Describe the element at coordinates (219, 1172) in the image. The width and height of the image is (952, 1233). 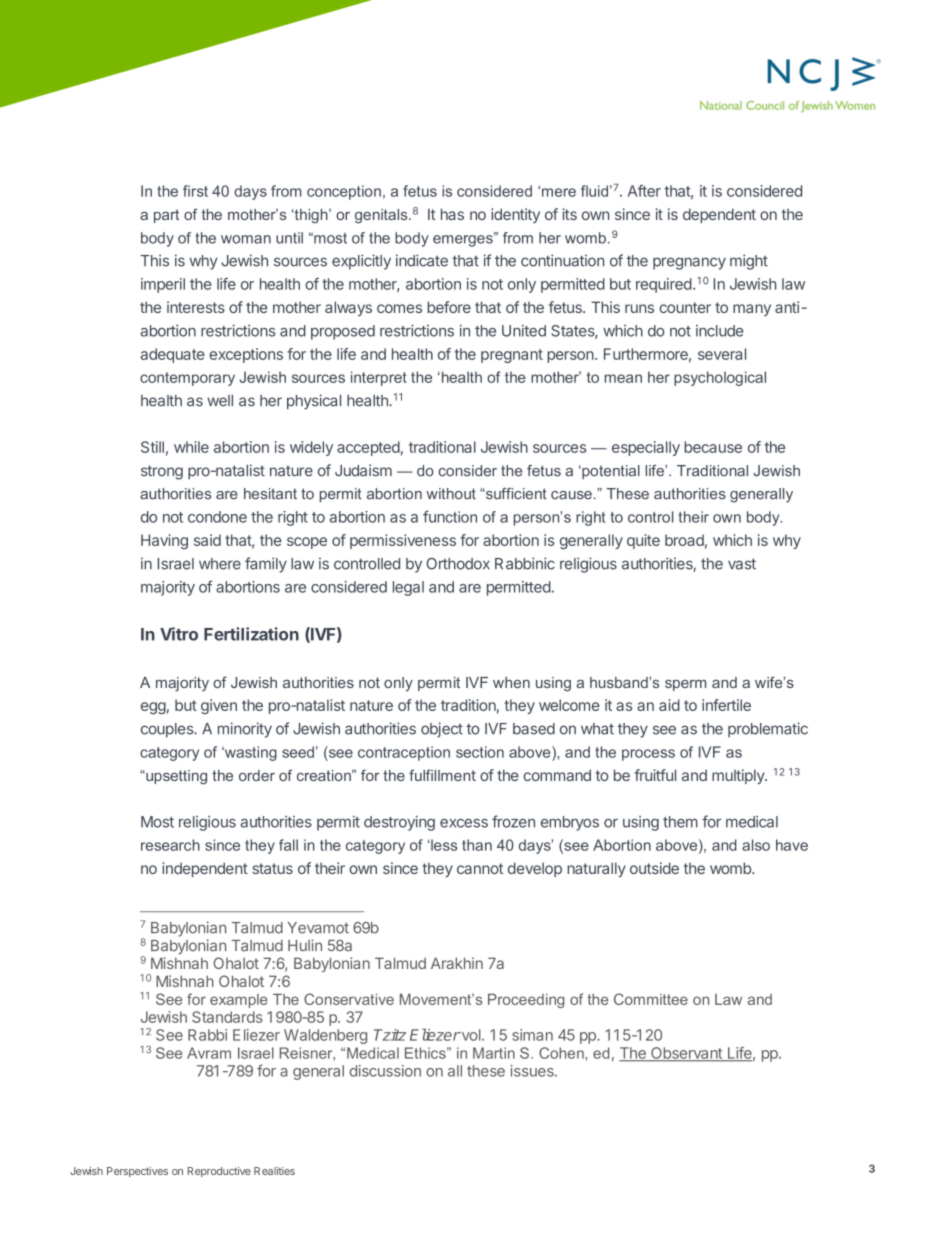
I see `Reproductive` at that location.
